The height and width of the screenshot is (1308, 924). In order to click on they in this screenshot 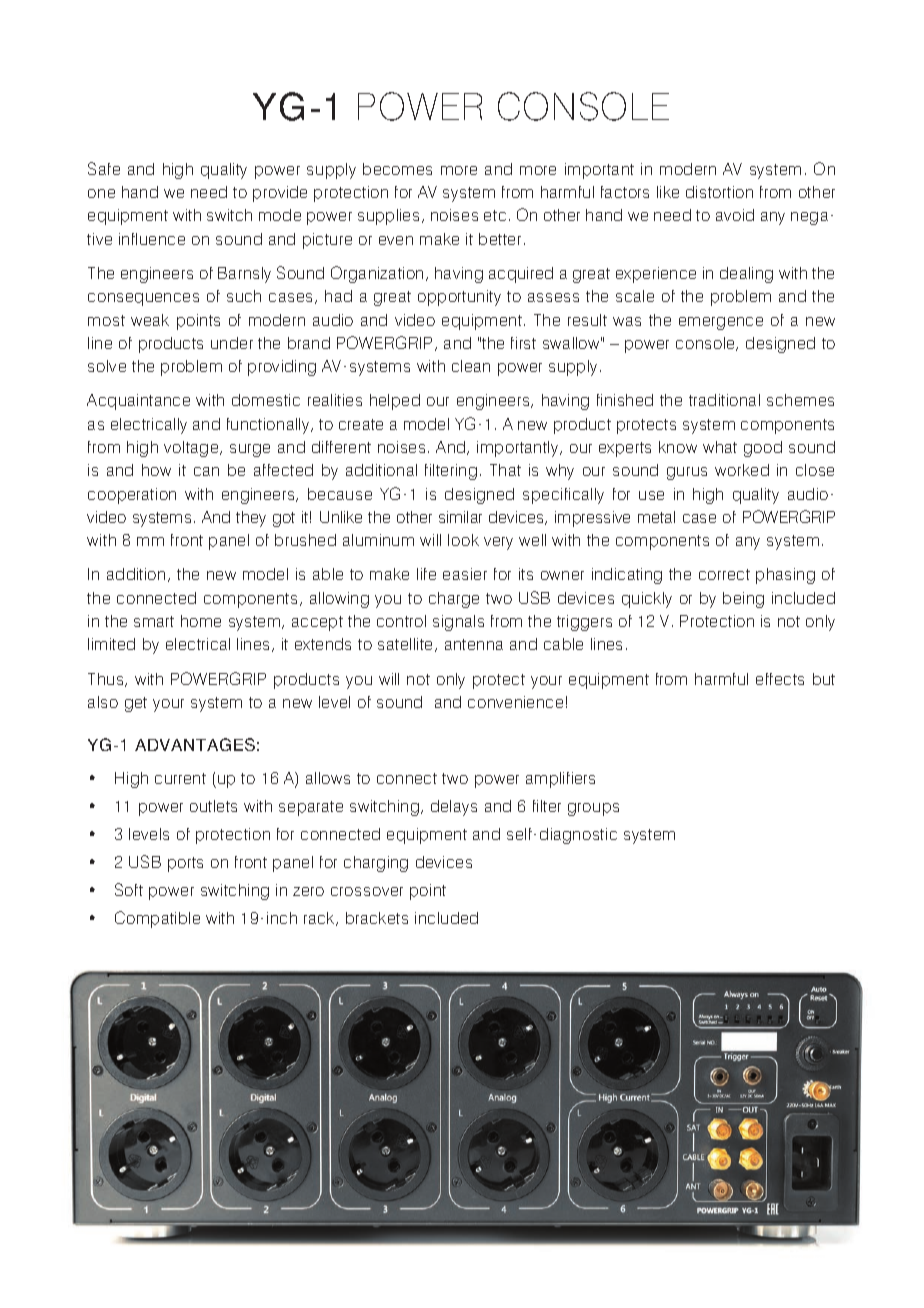, I will do `click(251, 519)`.
